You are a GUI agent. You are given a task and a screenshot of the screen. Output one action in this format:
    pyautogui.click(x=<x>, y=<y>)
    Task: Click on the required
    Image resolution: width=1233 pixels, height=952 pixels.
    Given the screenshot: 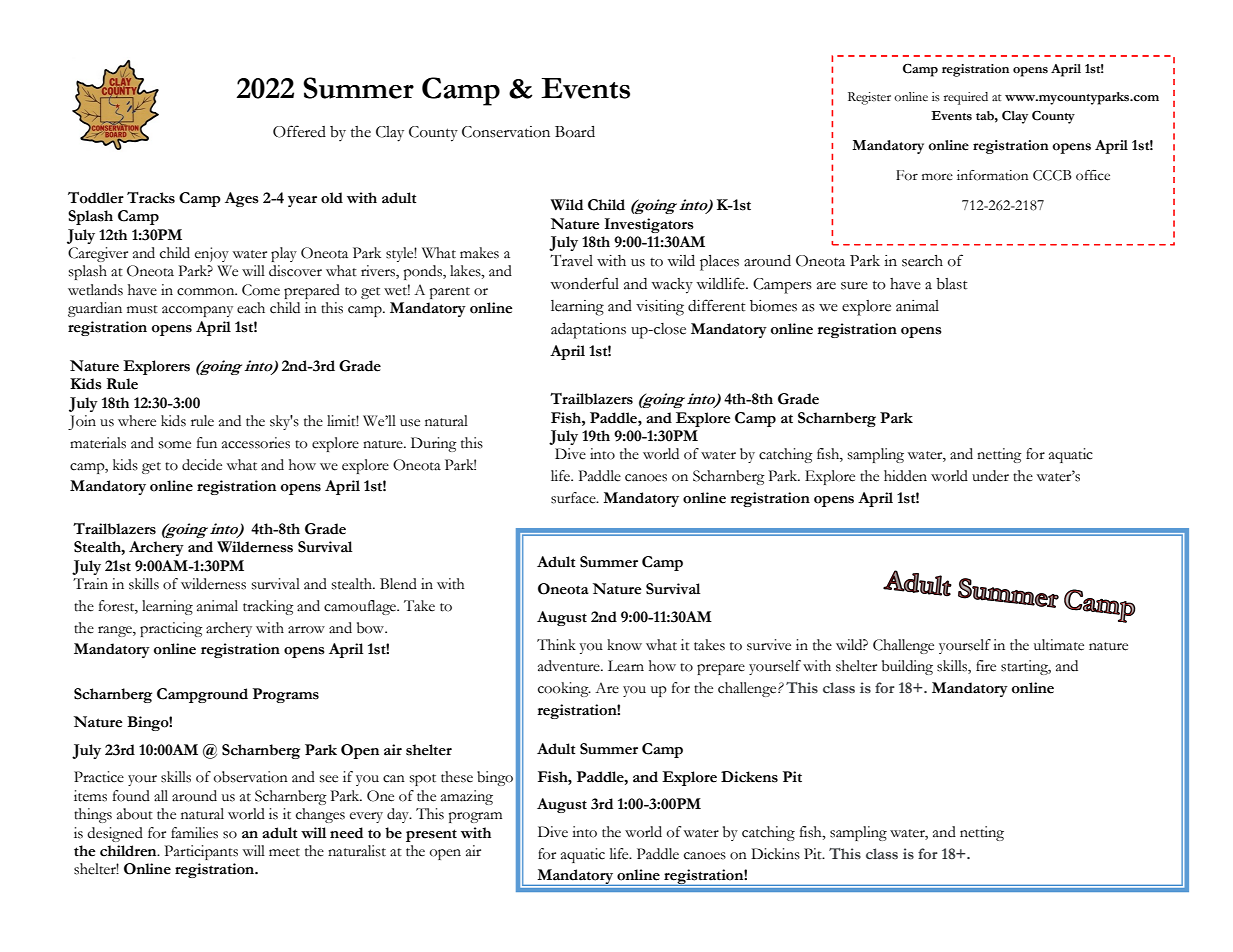 What is the action you would take?
    pyautogui.click(x=966, y=98)
